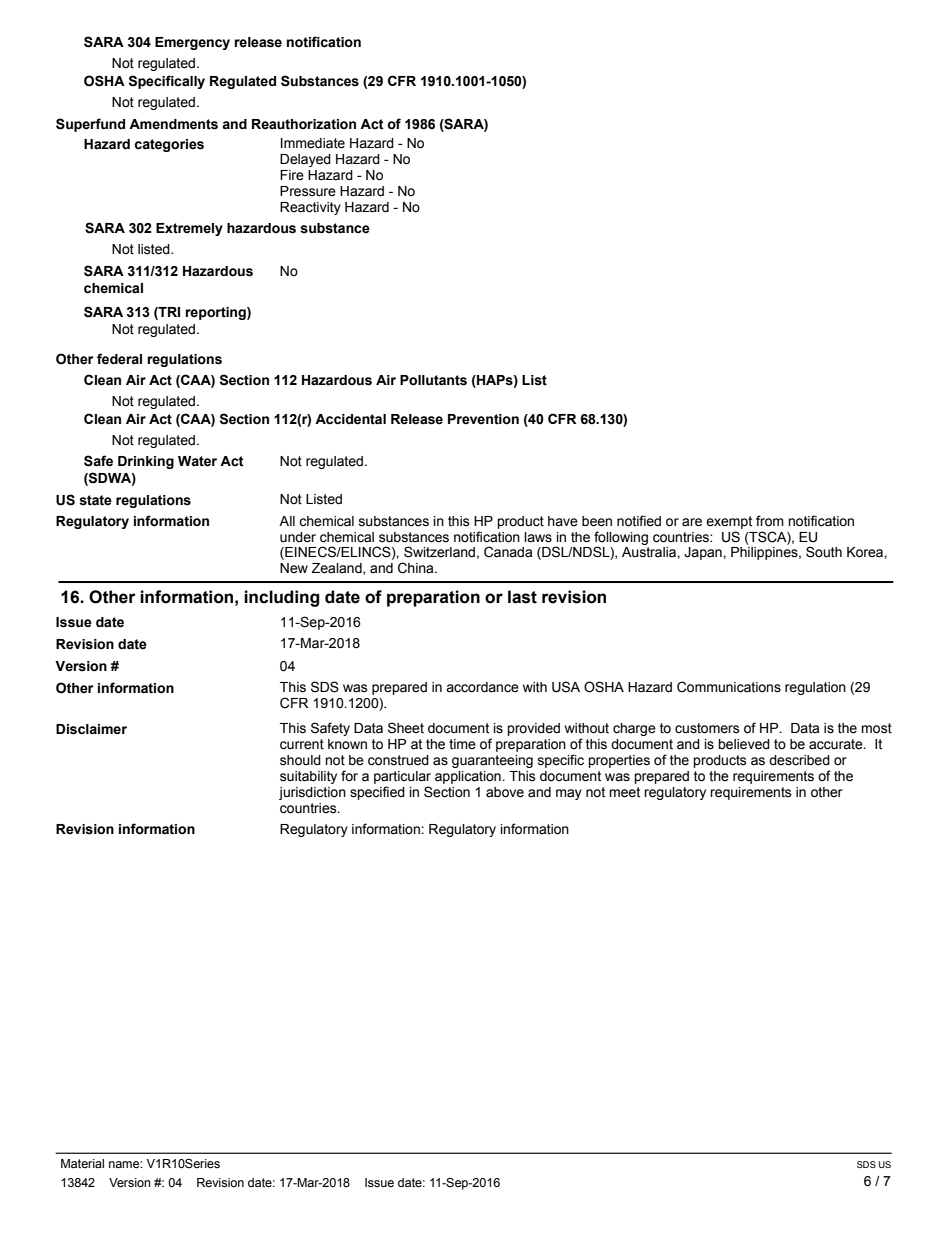 The height and width of the page is (1233, 952). What do you see at coordinates (505, 792) in the page?
I see `above` at bounding box center [505, 792].
